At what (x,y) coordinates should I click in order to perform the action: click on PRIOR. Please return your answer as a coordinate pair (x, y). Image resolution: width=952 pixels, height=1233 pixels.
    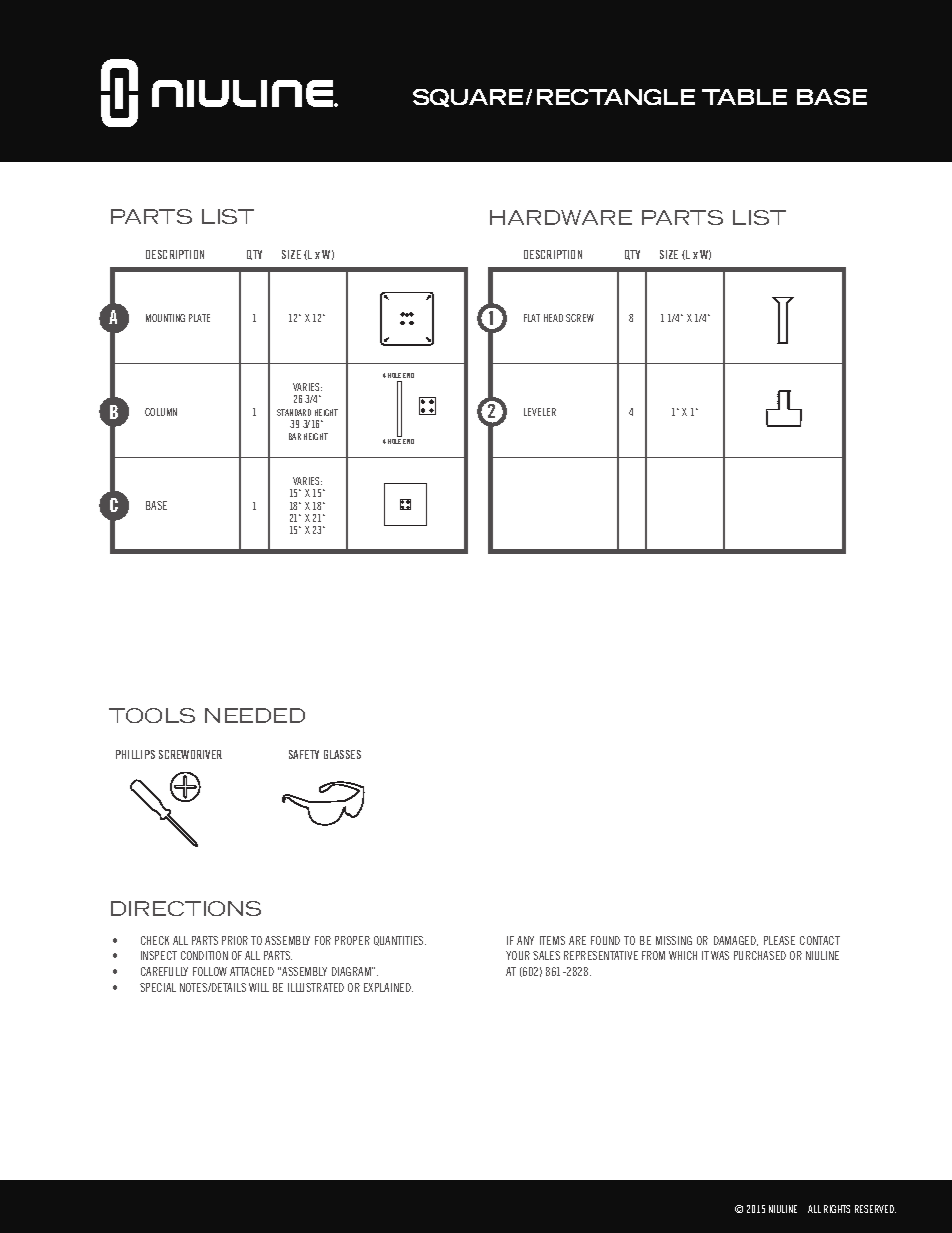
    Looking at the image, I should click on (235, 940).
